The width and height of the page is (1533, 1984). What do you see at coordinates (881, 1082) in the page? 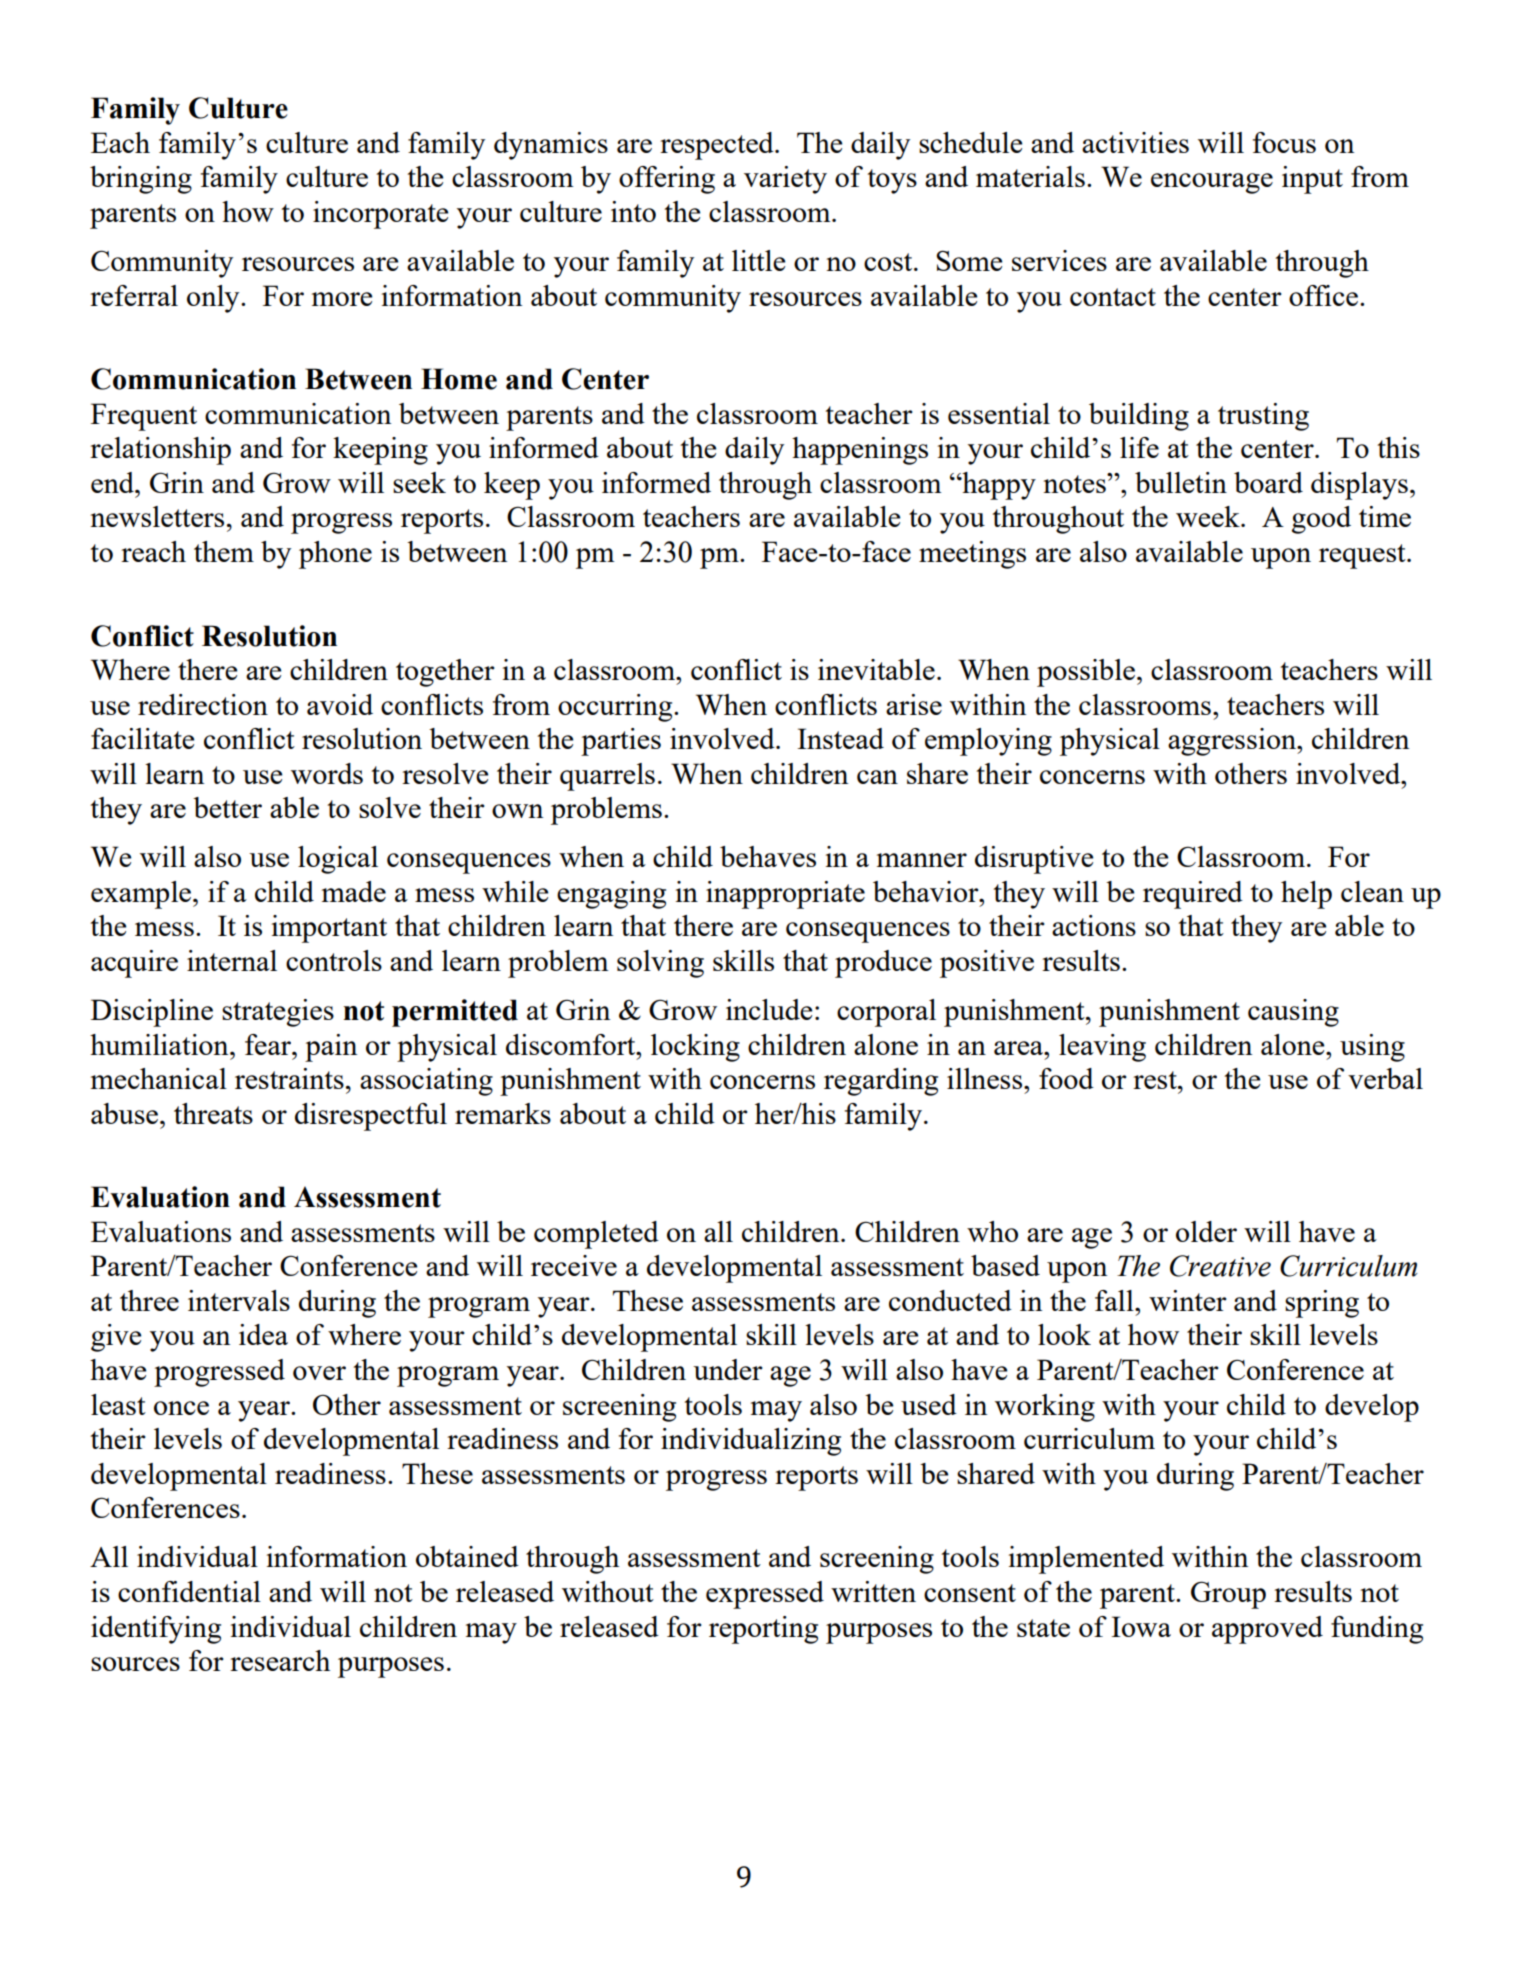
I see `regarding` at bounding box center [881, 1082].
